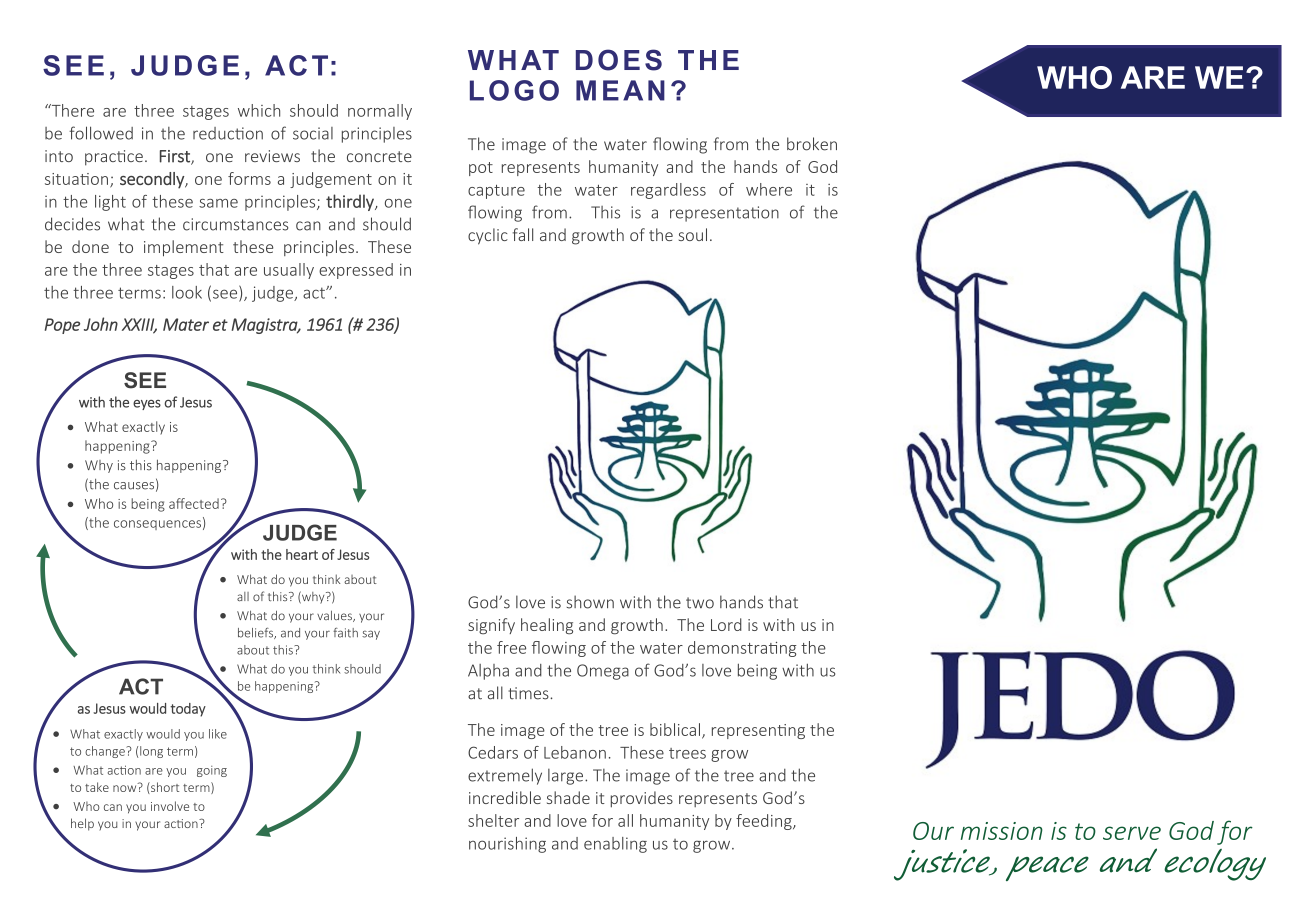  What do you see at coordinates (620, 90) in the screenshot?
I see `MEAN` at bounding box center [620, 90].
